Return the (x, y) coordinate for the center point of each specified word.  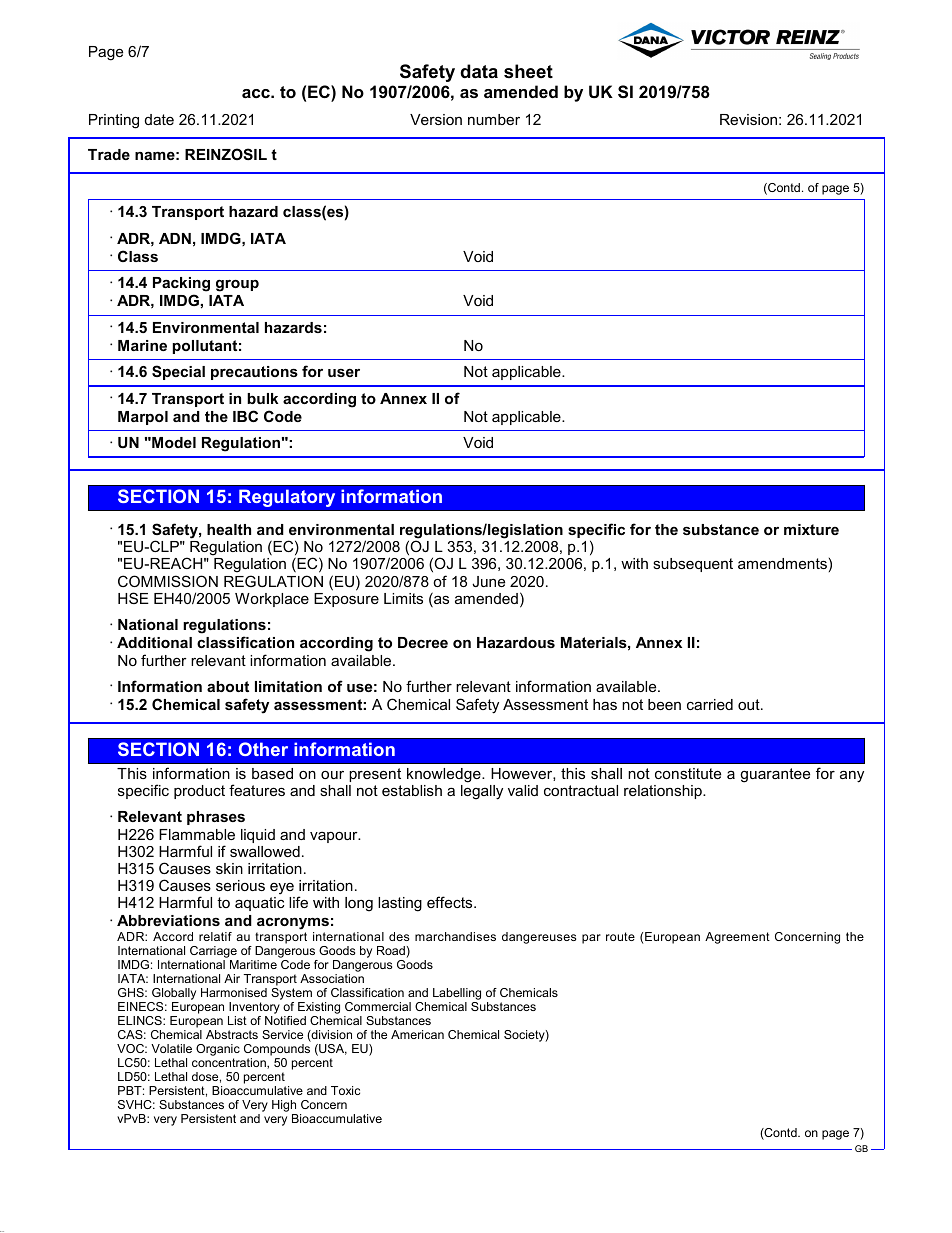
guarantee (775, 775)
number (494, 119)
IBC (245, 416)
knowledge (445, 775)
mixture (811, 529)
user (344, 372)
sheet (528, 71)
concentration (230, 1063)
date (159, 119)
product (199, 792)
